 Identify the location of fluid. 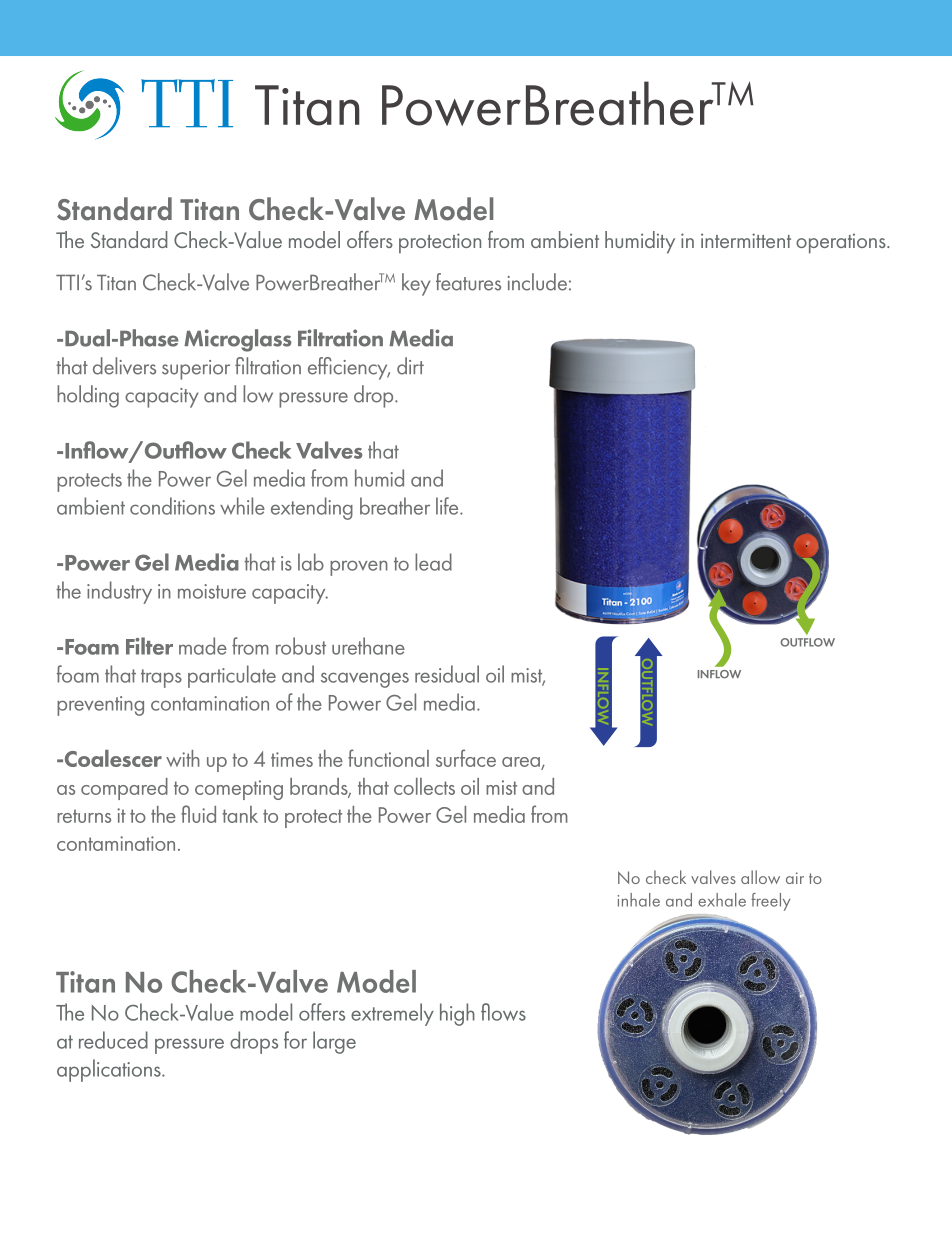
(198, 814).
